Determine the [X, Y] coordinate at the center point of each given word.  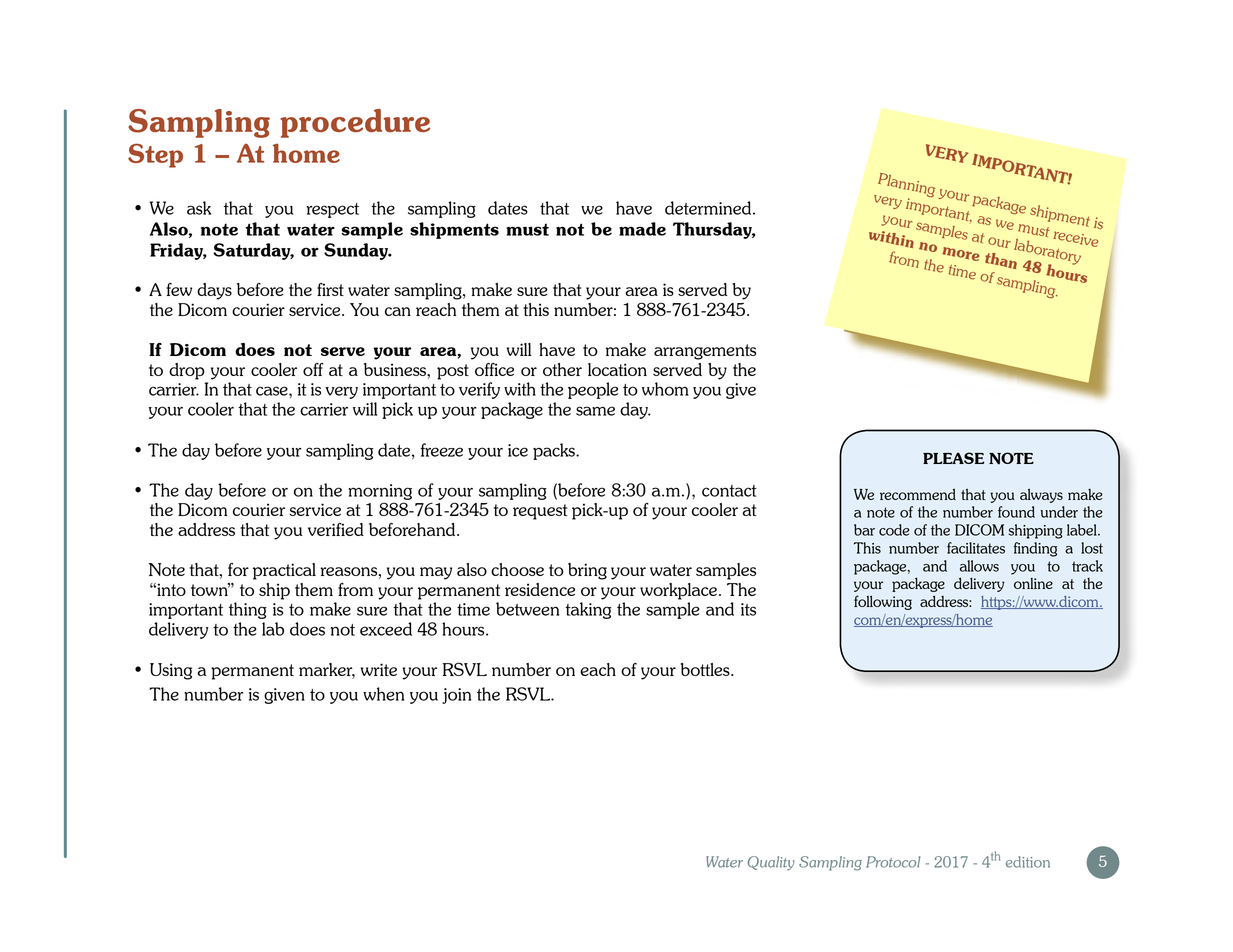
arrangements [705, 352]
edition [1028, 862]
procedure [355, 123]
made [642, 229]
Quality [771, 863]
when [383, 694]
